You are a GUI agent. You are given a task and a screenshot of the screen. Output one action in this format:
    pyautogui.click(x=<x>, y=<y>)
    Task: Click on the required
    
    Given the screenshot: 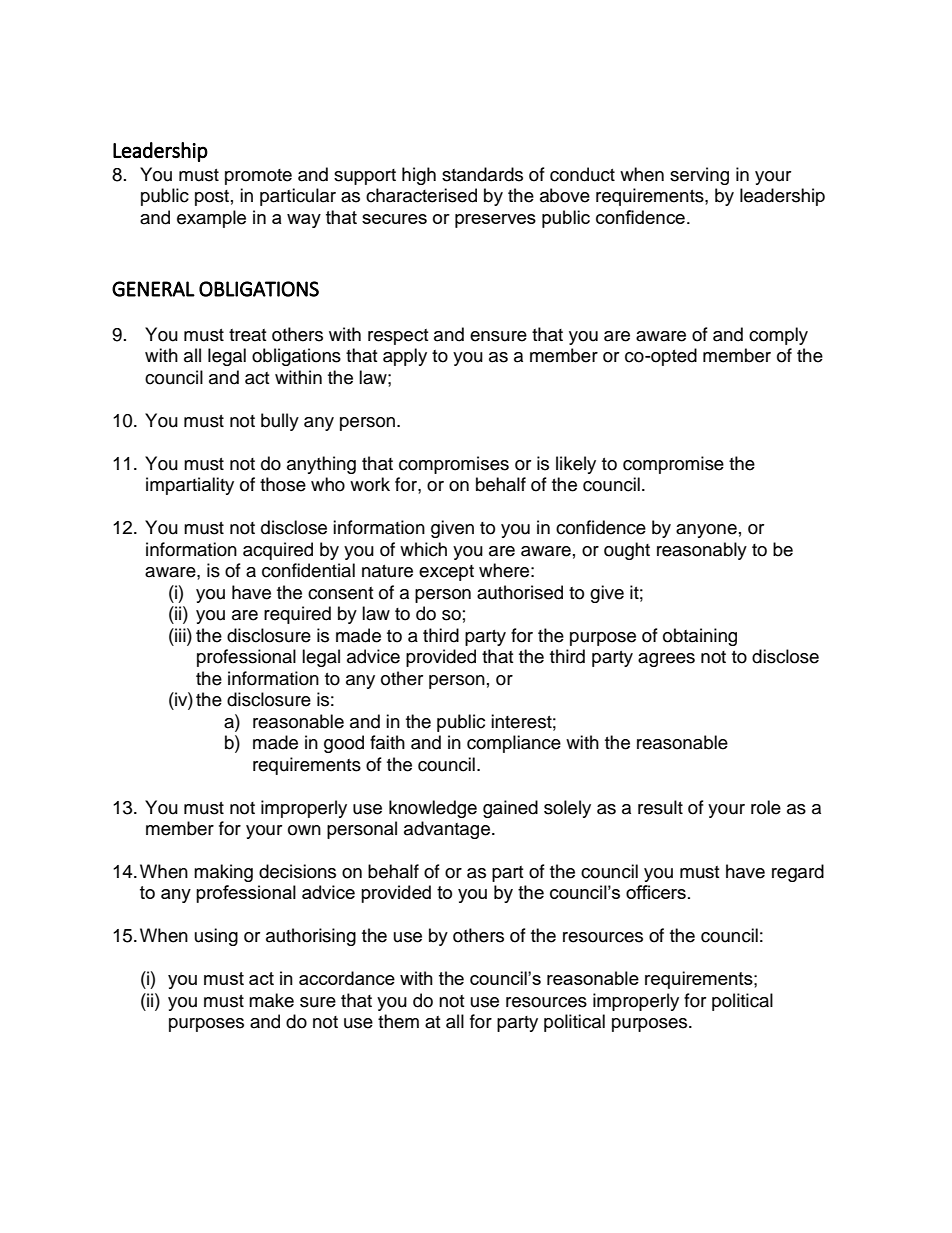 What is the action you would take?
    pyautogui.click(x=297, y=615)
